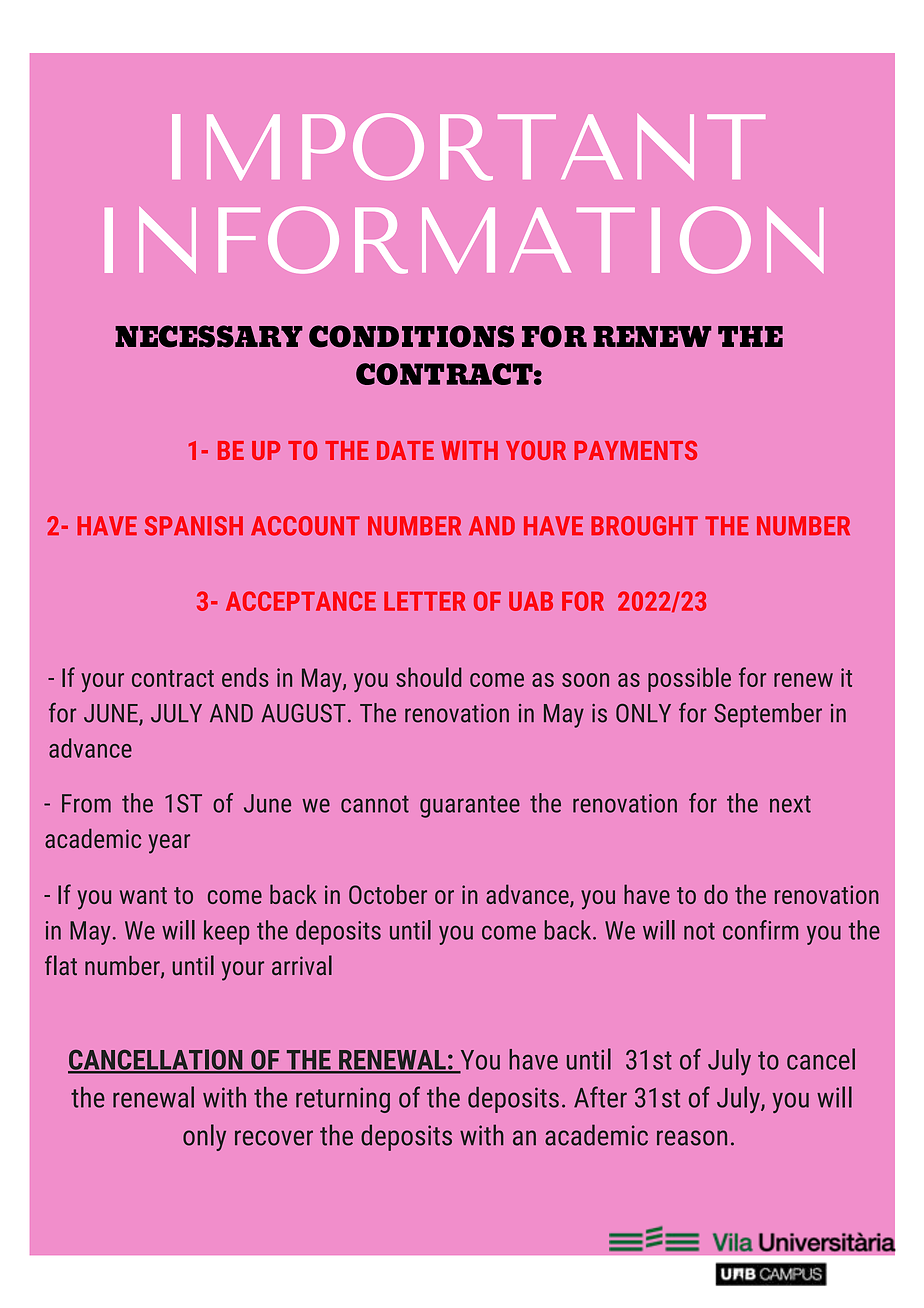 Image resolution: width=924 pixels, height=1308 pixels. What do you see at coordinates (388, 894) in the screenshot?
I see `October` at bounding box center [388, 894].
